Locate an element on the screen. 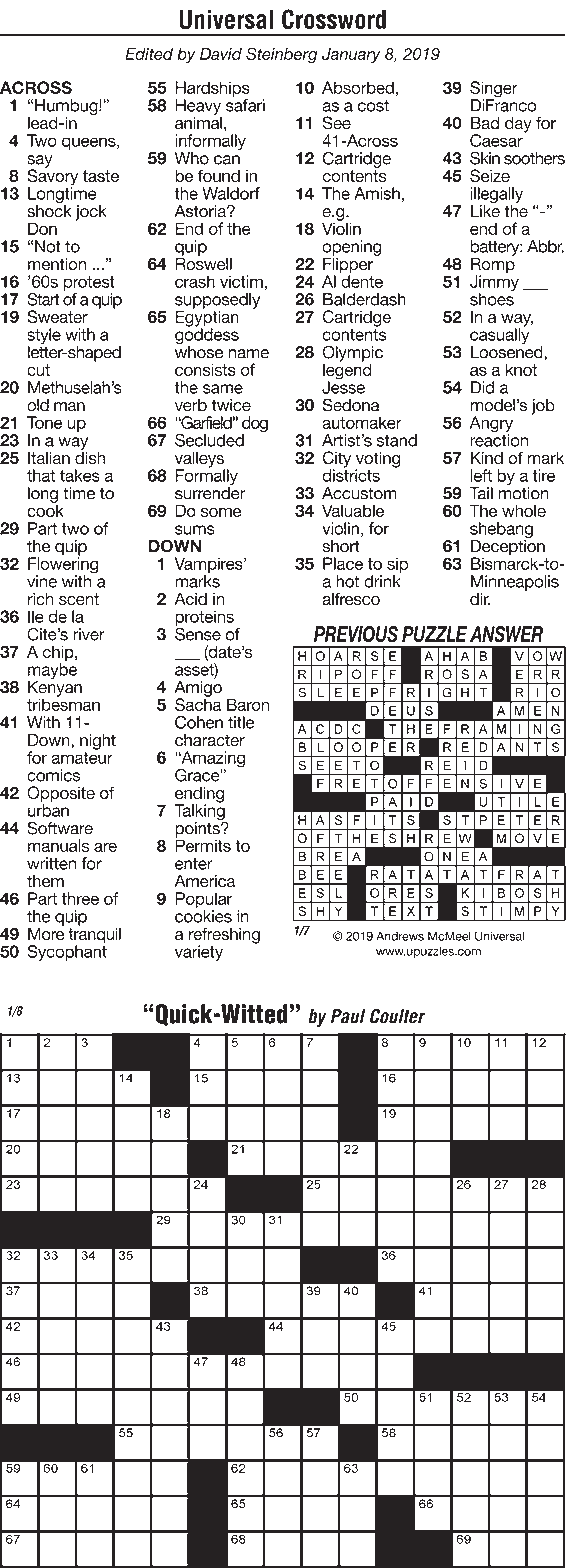  Edited is located at coordinates (149, 54).
